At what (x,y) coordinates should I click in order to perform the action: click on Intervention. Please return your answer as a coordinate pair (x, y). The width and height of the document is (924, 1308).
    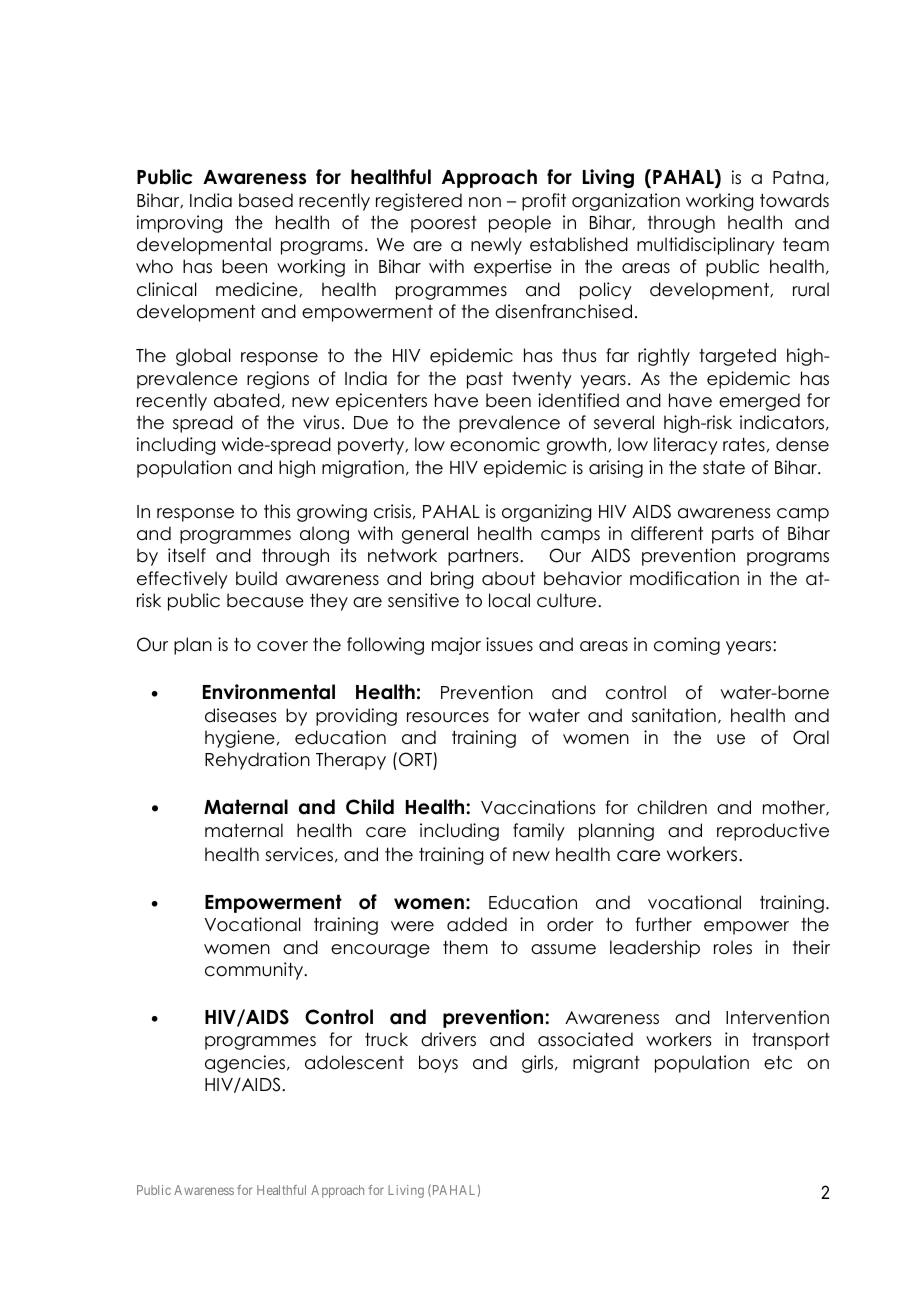
    Looking at the image, I should click on (777, 1017).
